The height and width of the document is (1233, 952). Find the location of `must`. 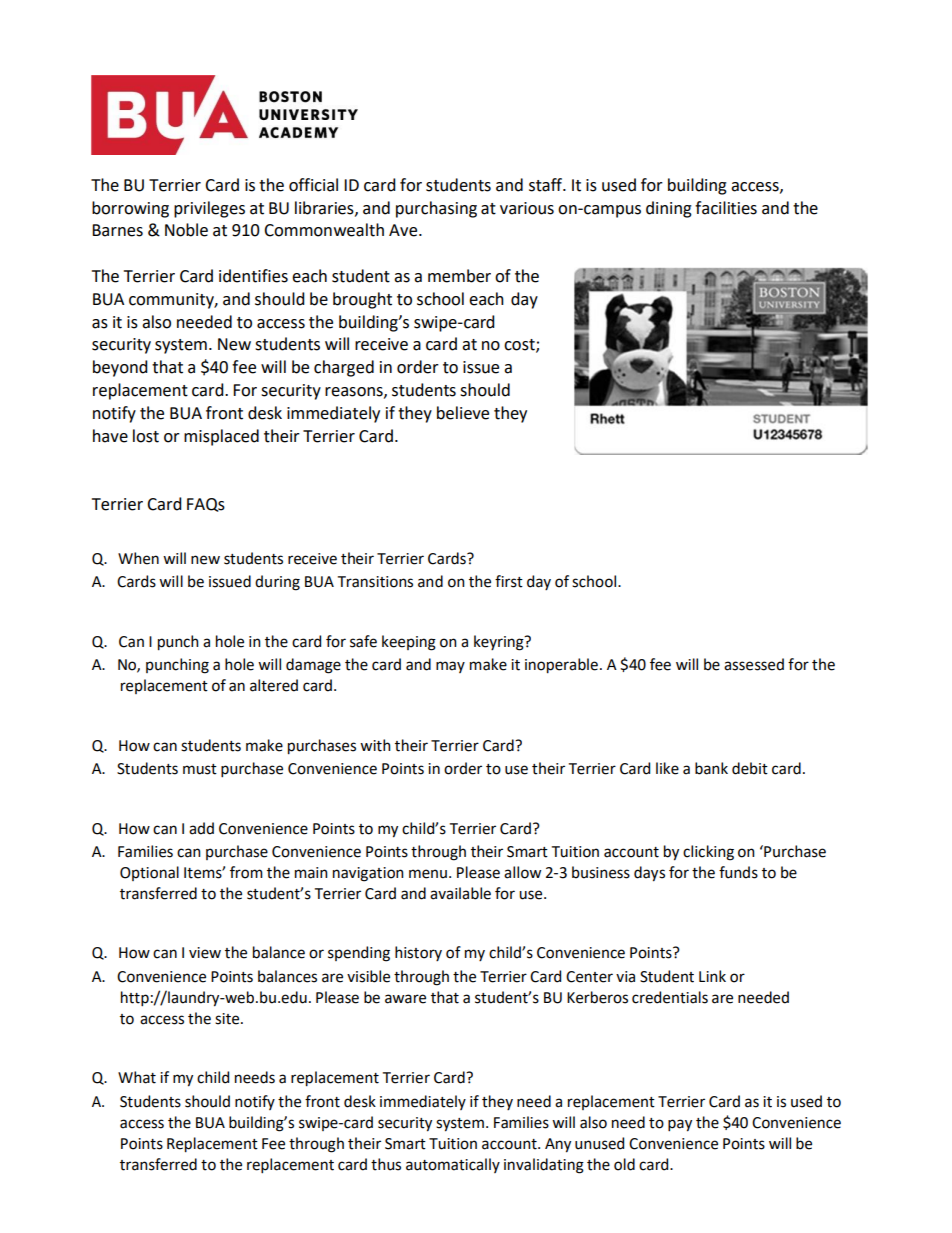

must is located at coordinates (200, 769).
